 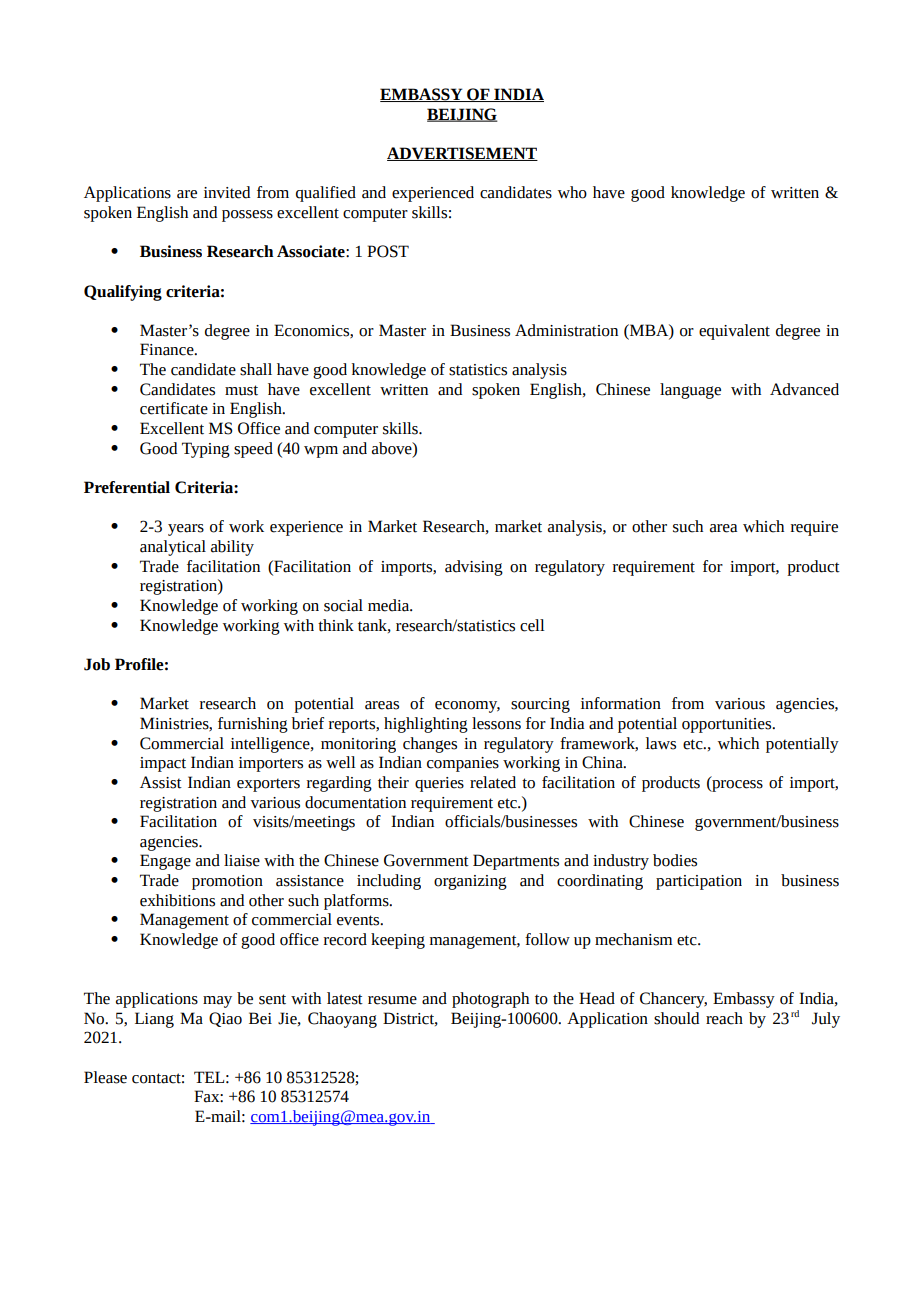 What do you see at coordinates (154, 1020) in the screenshot?
I see `Liang` at bounding box center [154, 1020].
